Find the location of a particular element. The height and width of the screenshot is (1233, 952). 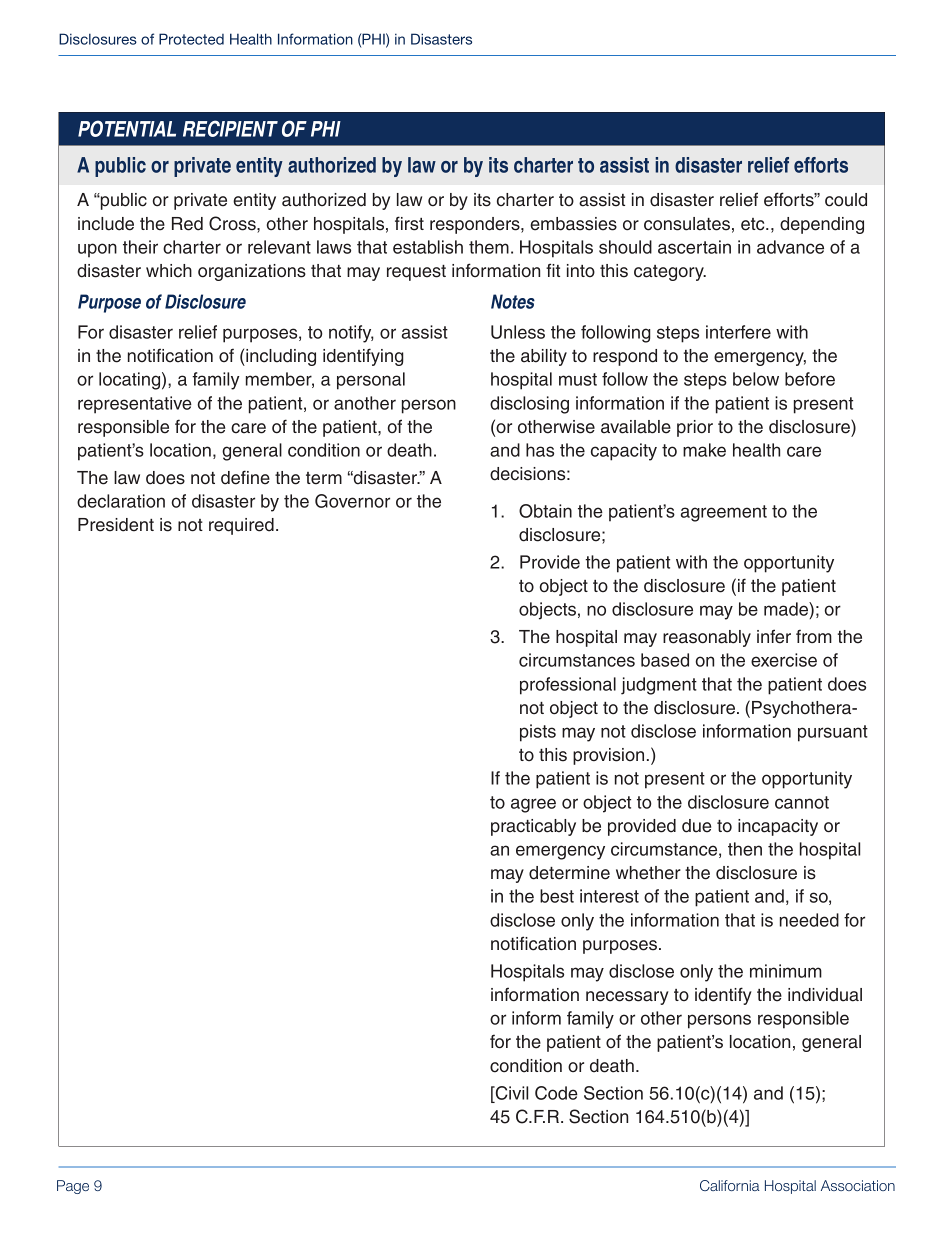

Protected is located at coordinates (191, 39).
